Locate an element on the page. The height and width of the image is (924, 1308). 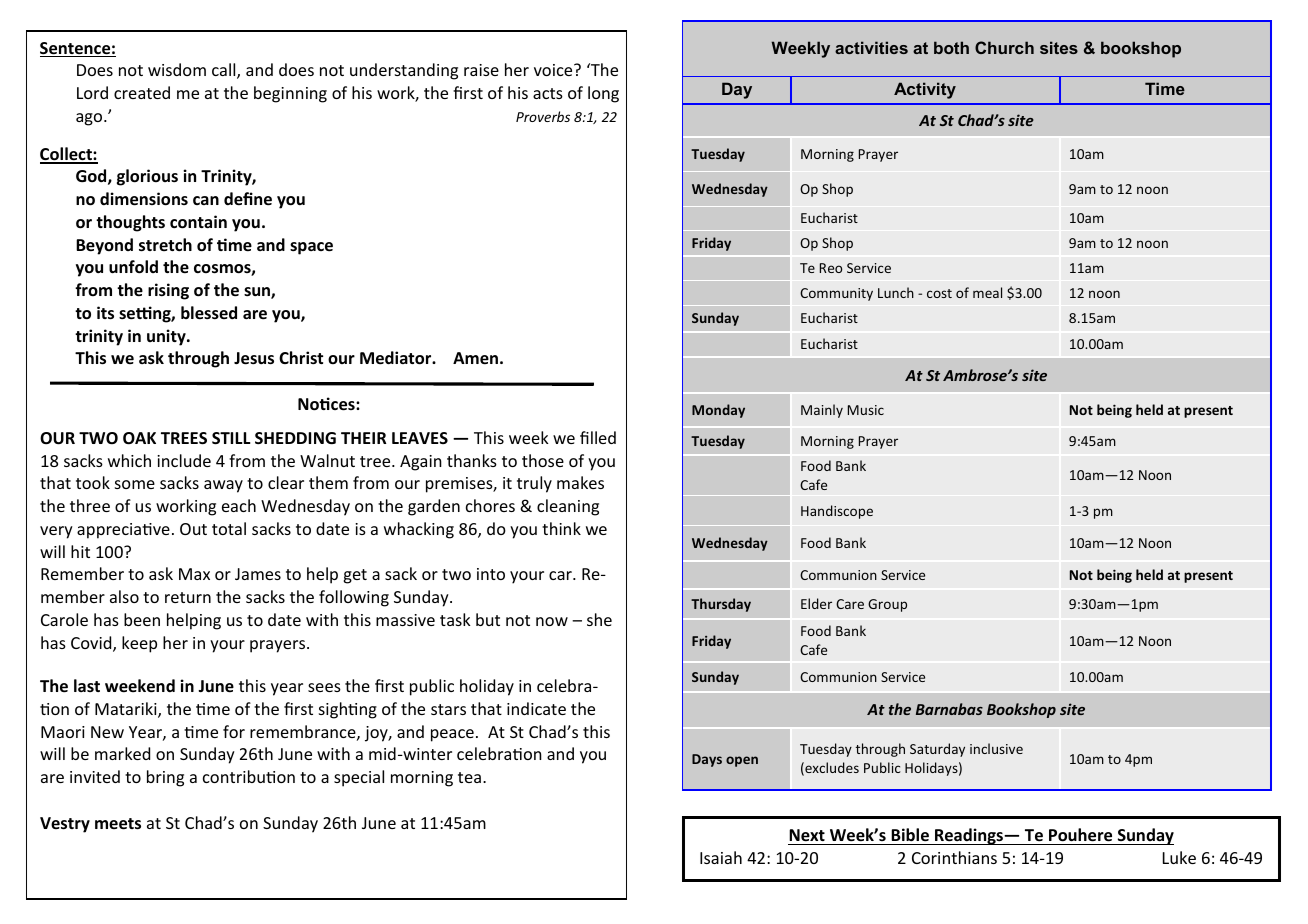
voice is located at coordinates (554, 70).
